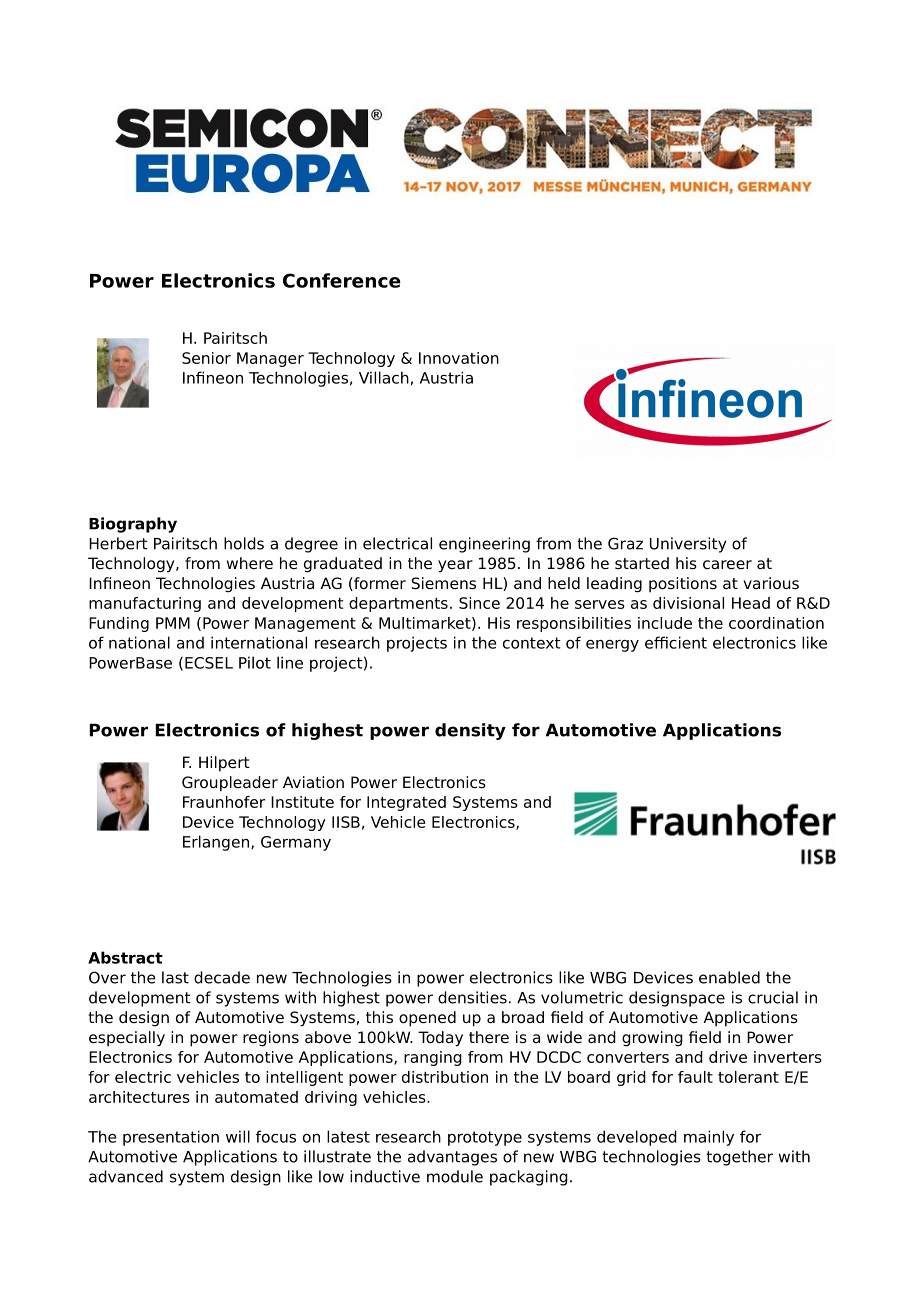 Image resolution: width=924 pixels, height=1308 pixels. What do you see at coordinates (688, 545) in the document?
I see `University` at bounding box center [688, 545].
